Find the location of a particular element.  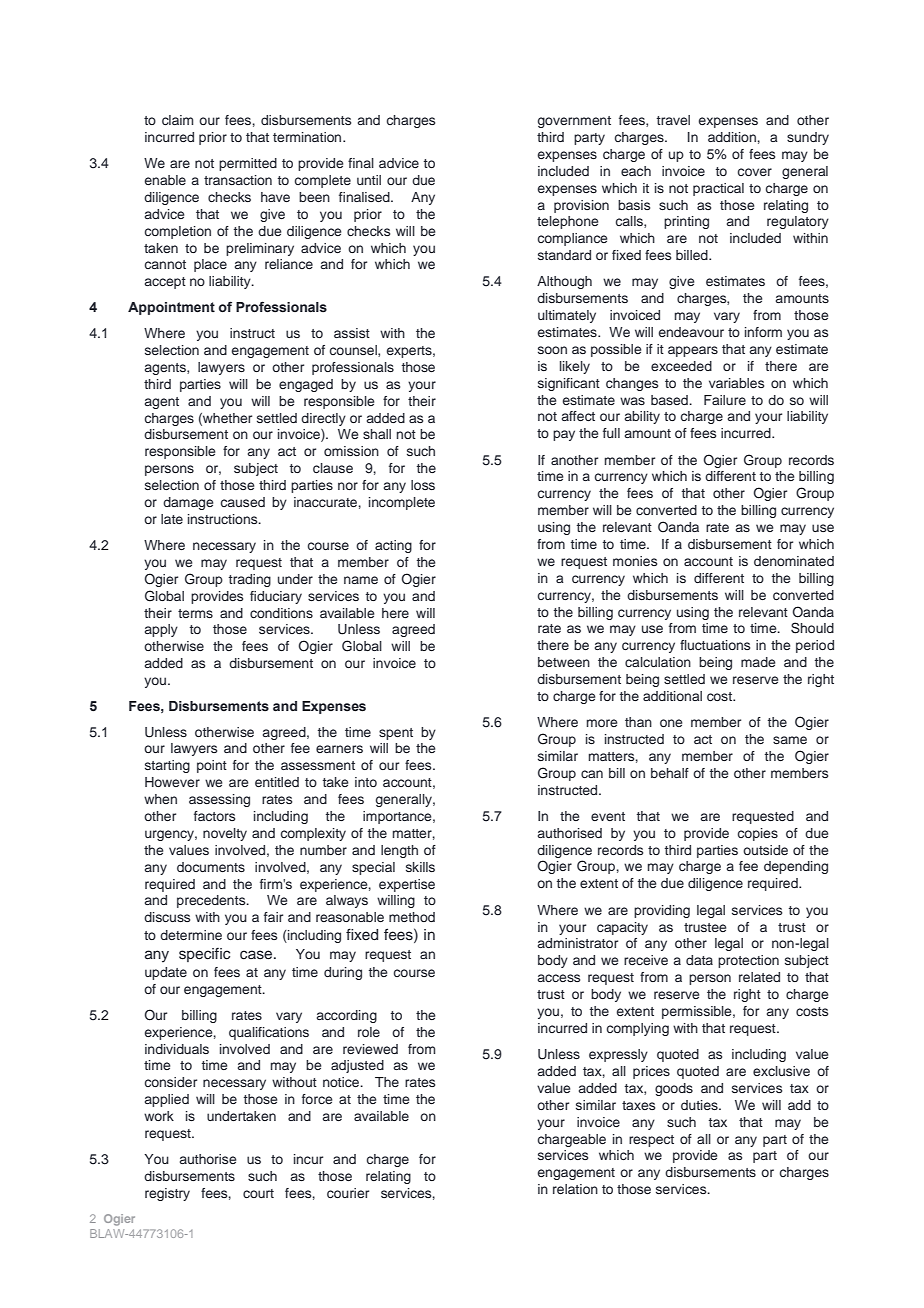

engaged is located at coordinates (306, 385).
